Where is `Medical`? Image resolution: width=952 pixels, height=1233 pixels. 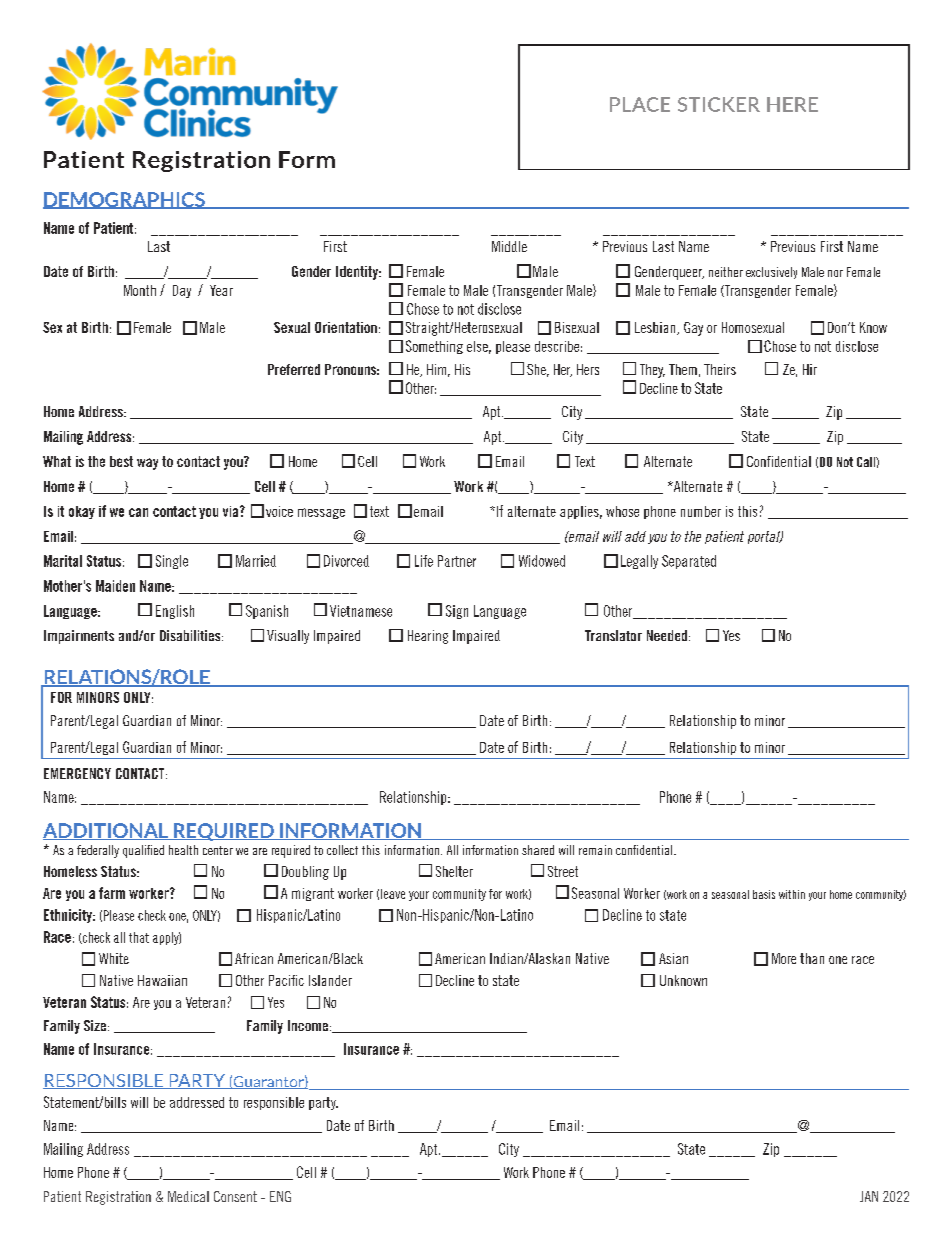 Medical is located at coordinates (188, 1196).
